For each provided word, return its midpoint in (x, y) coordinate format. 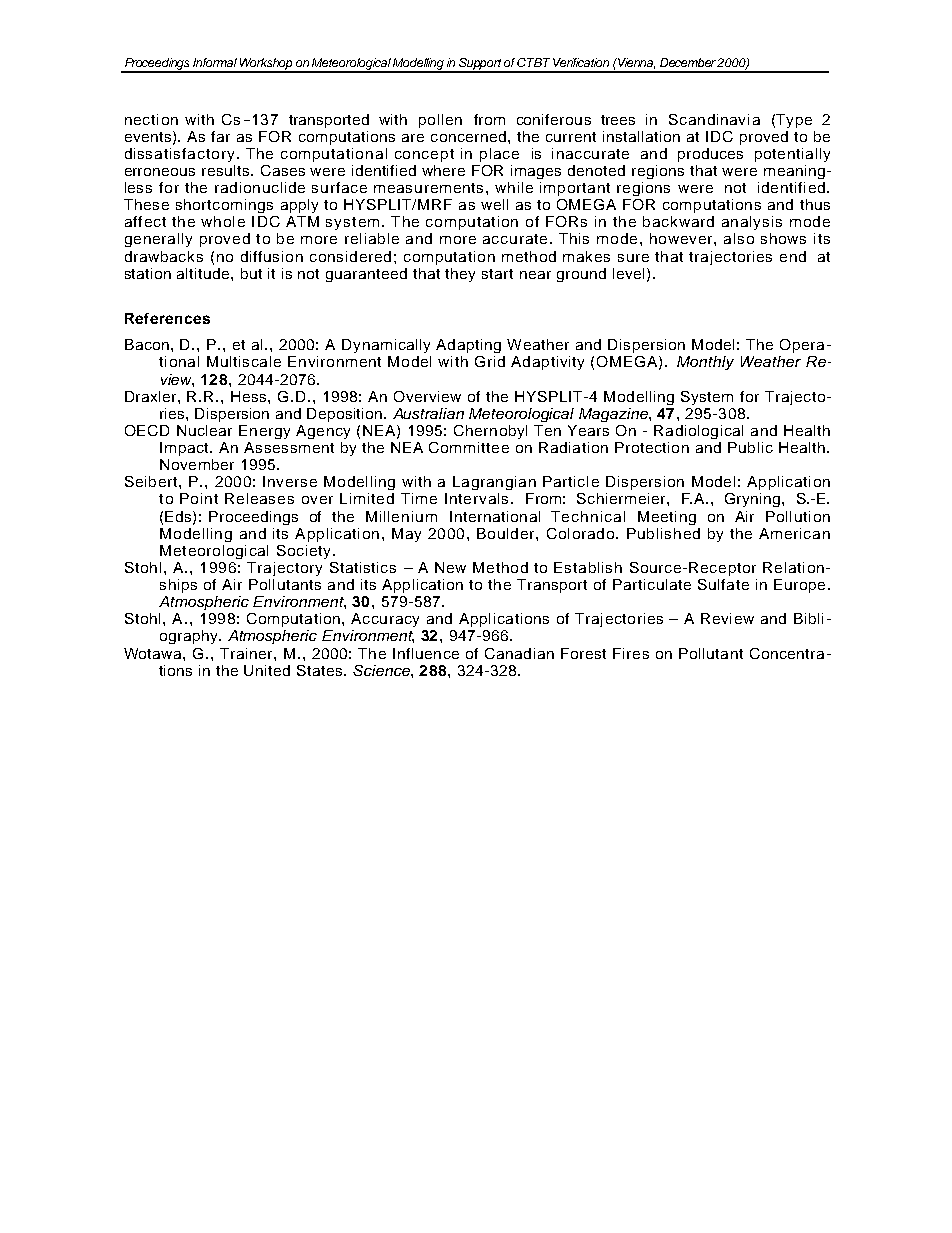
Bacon (147, 344)
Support (481, 65)
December (689, 62)
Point (199, 498)
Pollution (798, 516)
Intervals (476, 498)
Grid (490, 361)
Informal (215, 62)
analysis (752, 223)
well (494, 204)
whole (223, 221)
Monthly (705, 363)
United (267, 670)
